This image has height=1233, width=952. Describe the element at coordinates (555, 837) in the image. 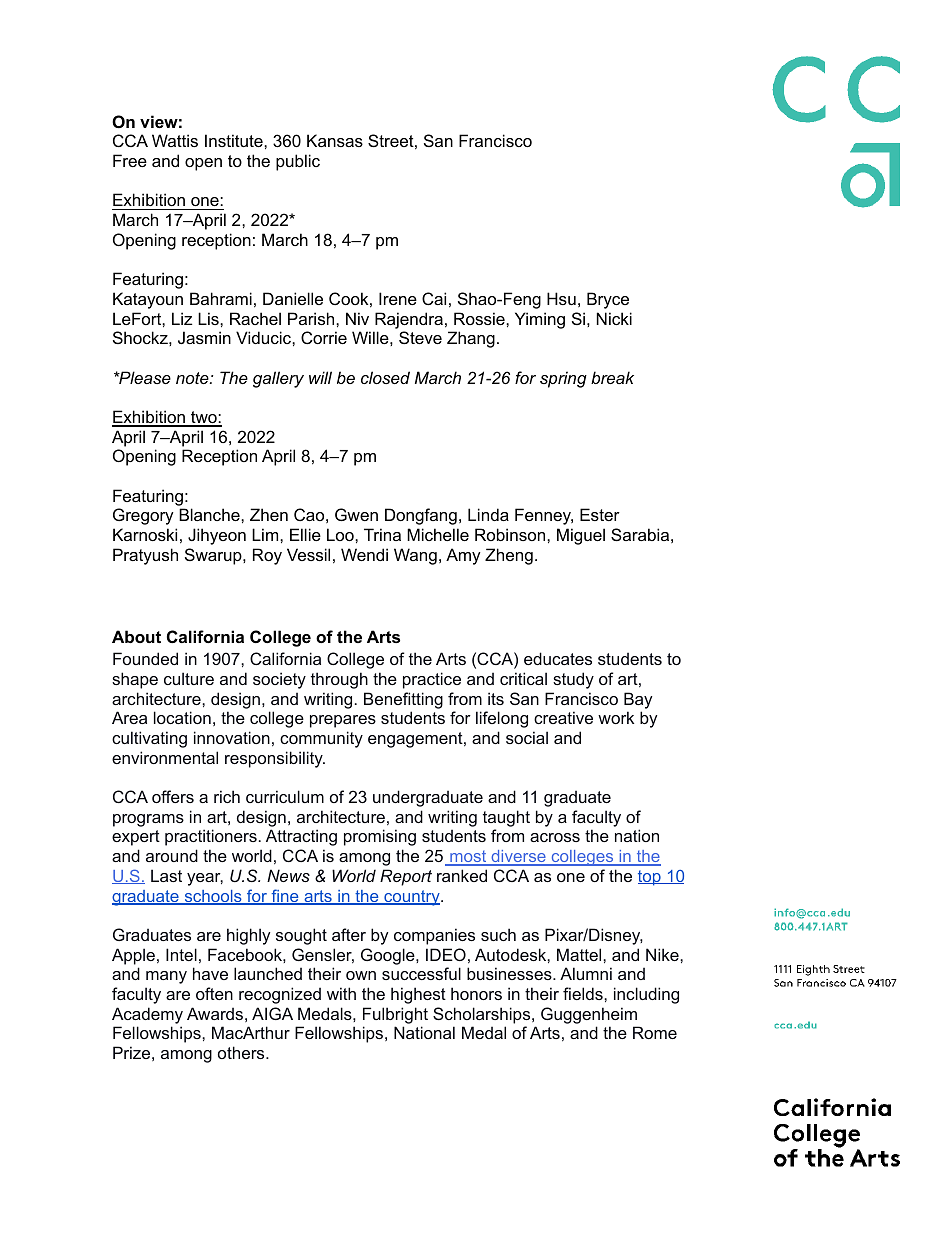

I see `across` at that location.
